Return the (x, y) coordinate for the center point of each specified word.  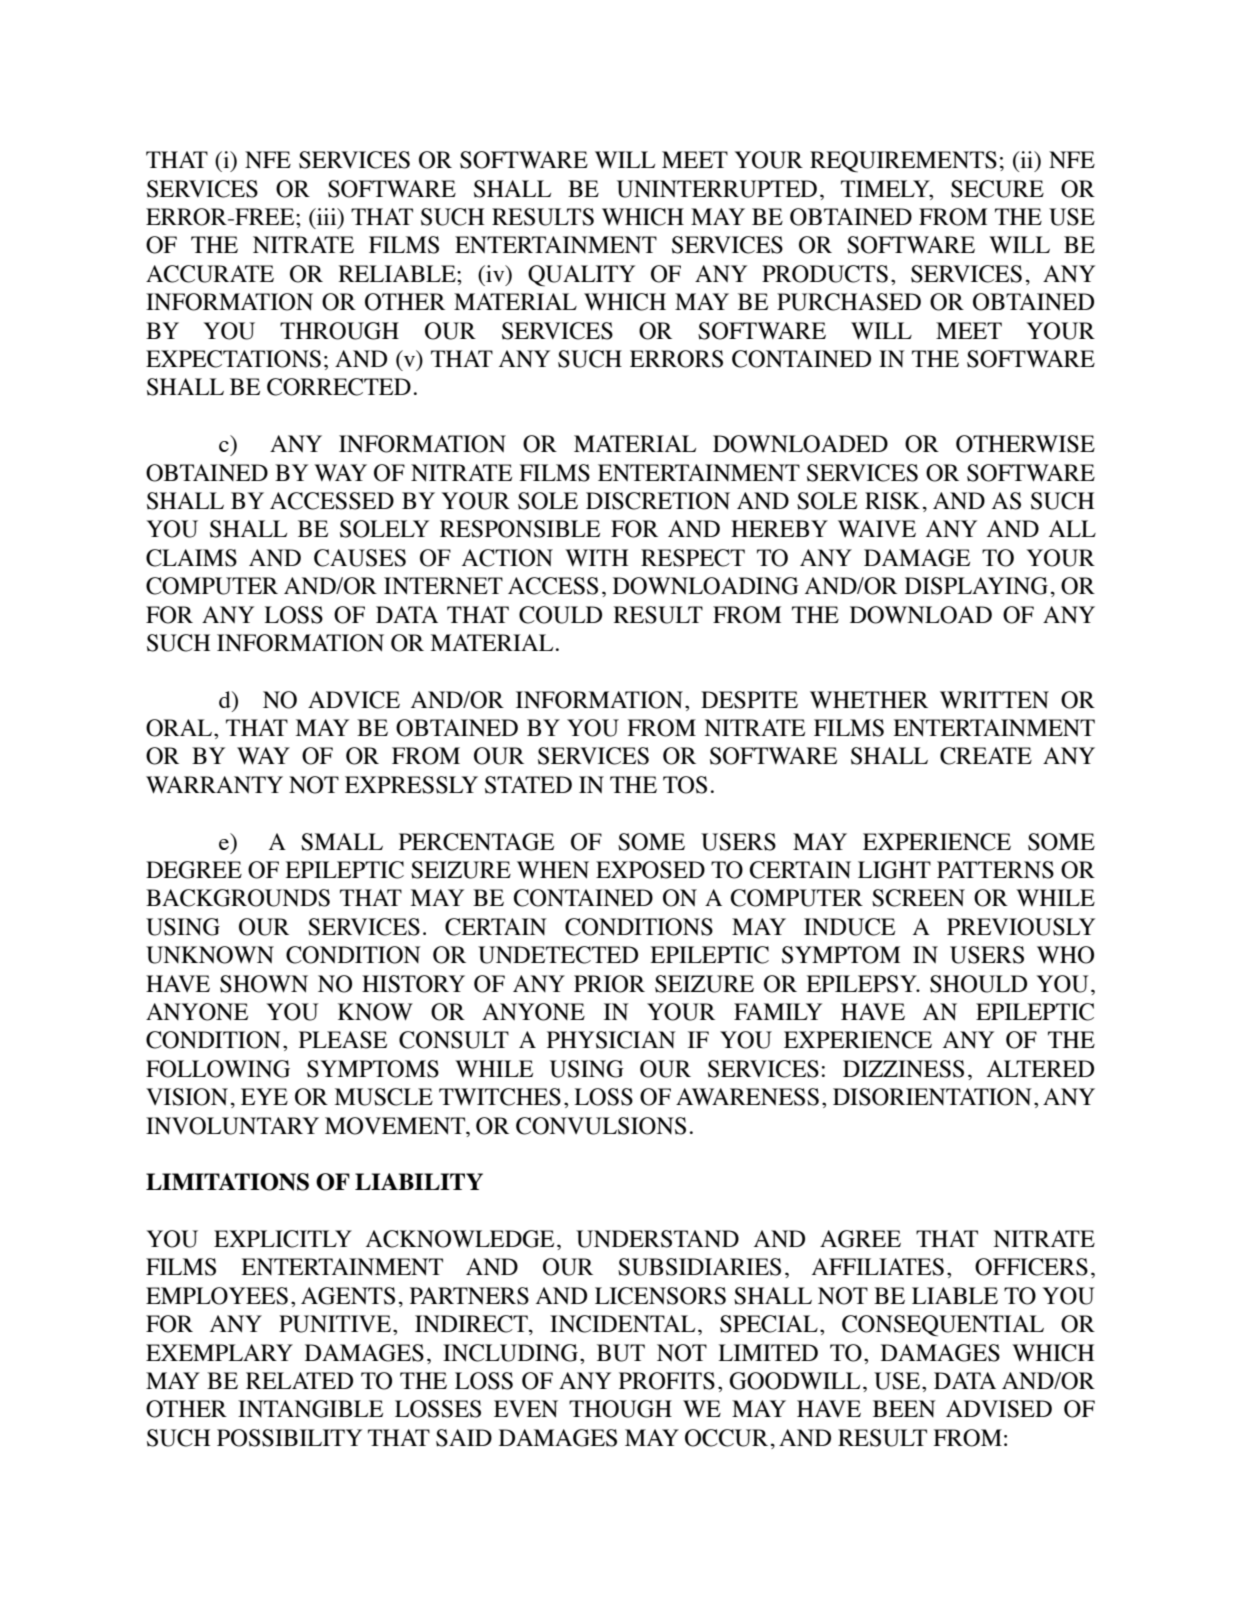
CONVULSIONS (601, 1126)
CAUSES (360, 558)
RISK (892, 501)
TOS (685, 785)
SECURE (997, 189)
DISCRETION (658, 501)
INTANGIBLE (310, 1409)
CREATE (986, 756)
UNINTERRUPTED (717, 189)
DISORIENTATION (932, 1097)
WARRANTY (214, 784)
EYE (264, 1096)
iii (327, 218)
